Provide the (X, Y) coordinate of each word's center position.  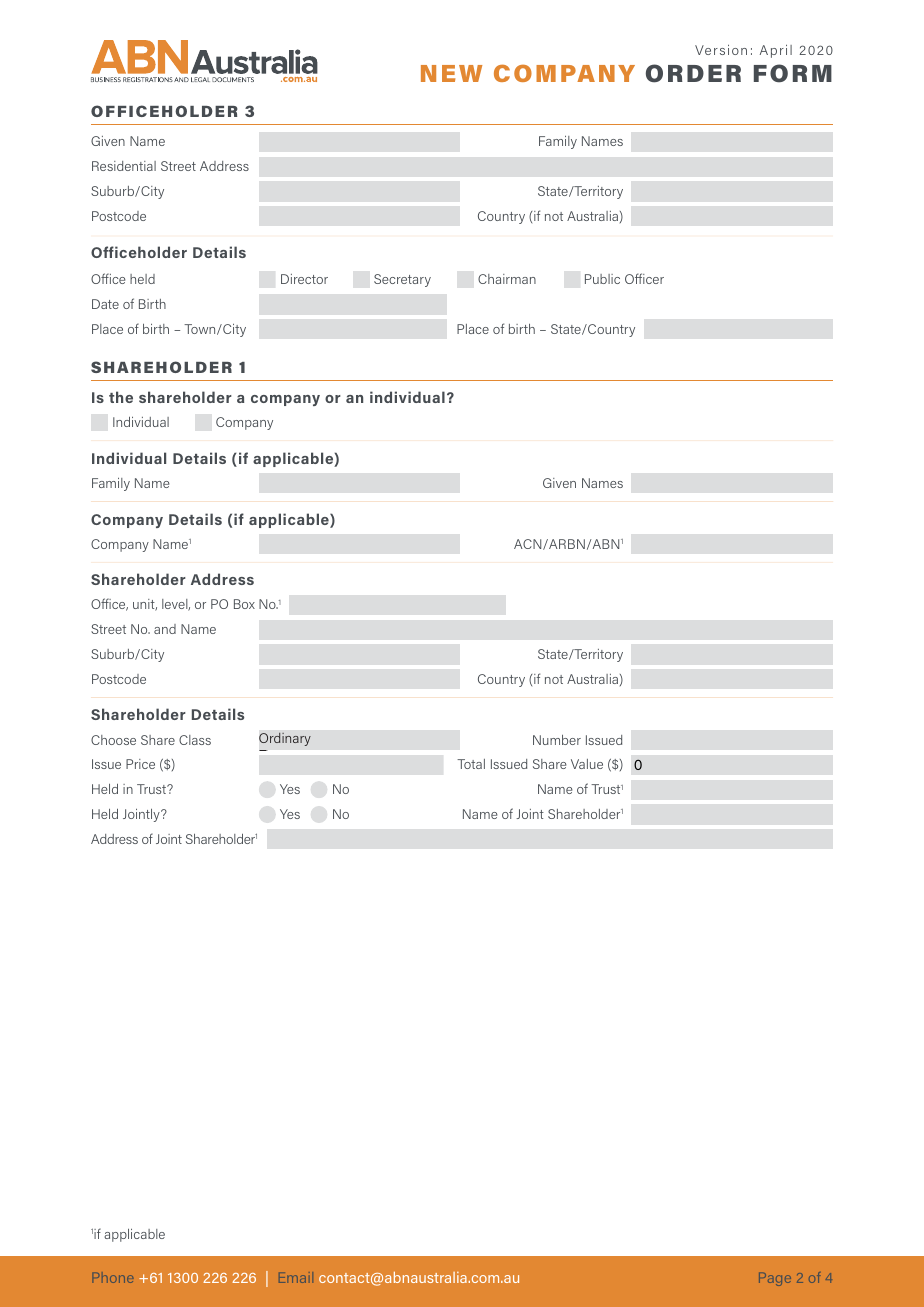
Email (296, 1277)
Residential (124, 166)
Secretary (402, 280)
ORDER (693, 73)
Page (775, 1279)
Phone (112, 1277)
